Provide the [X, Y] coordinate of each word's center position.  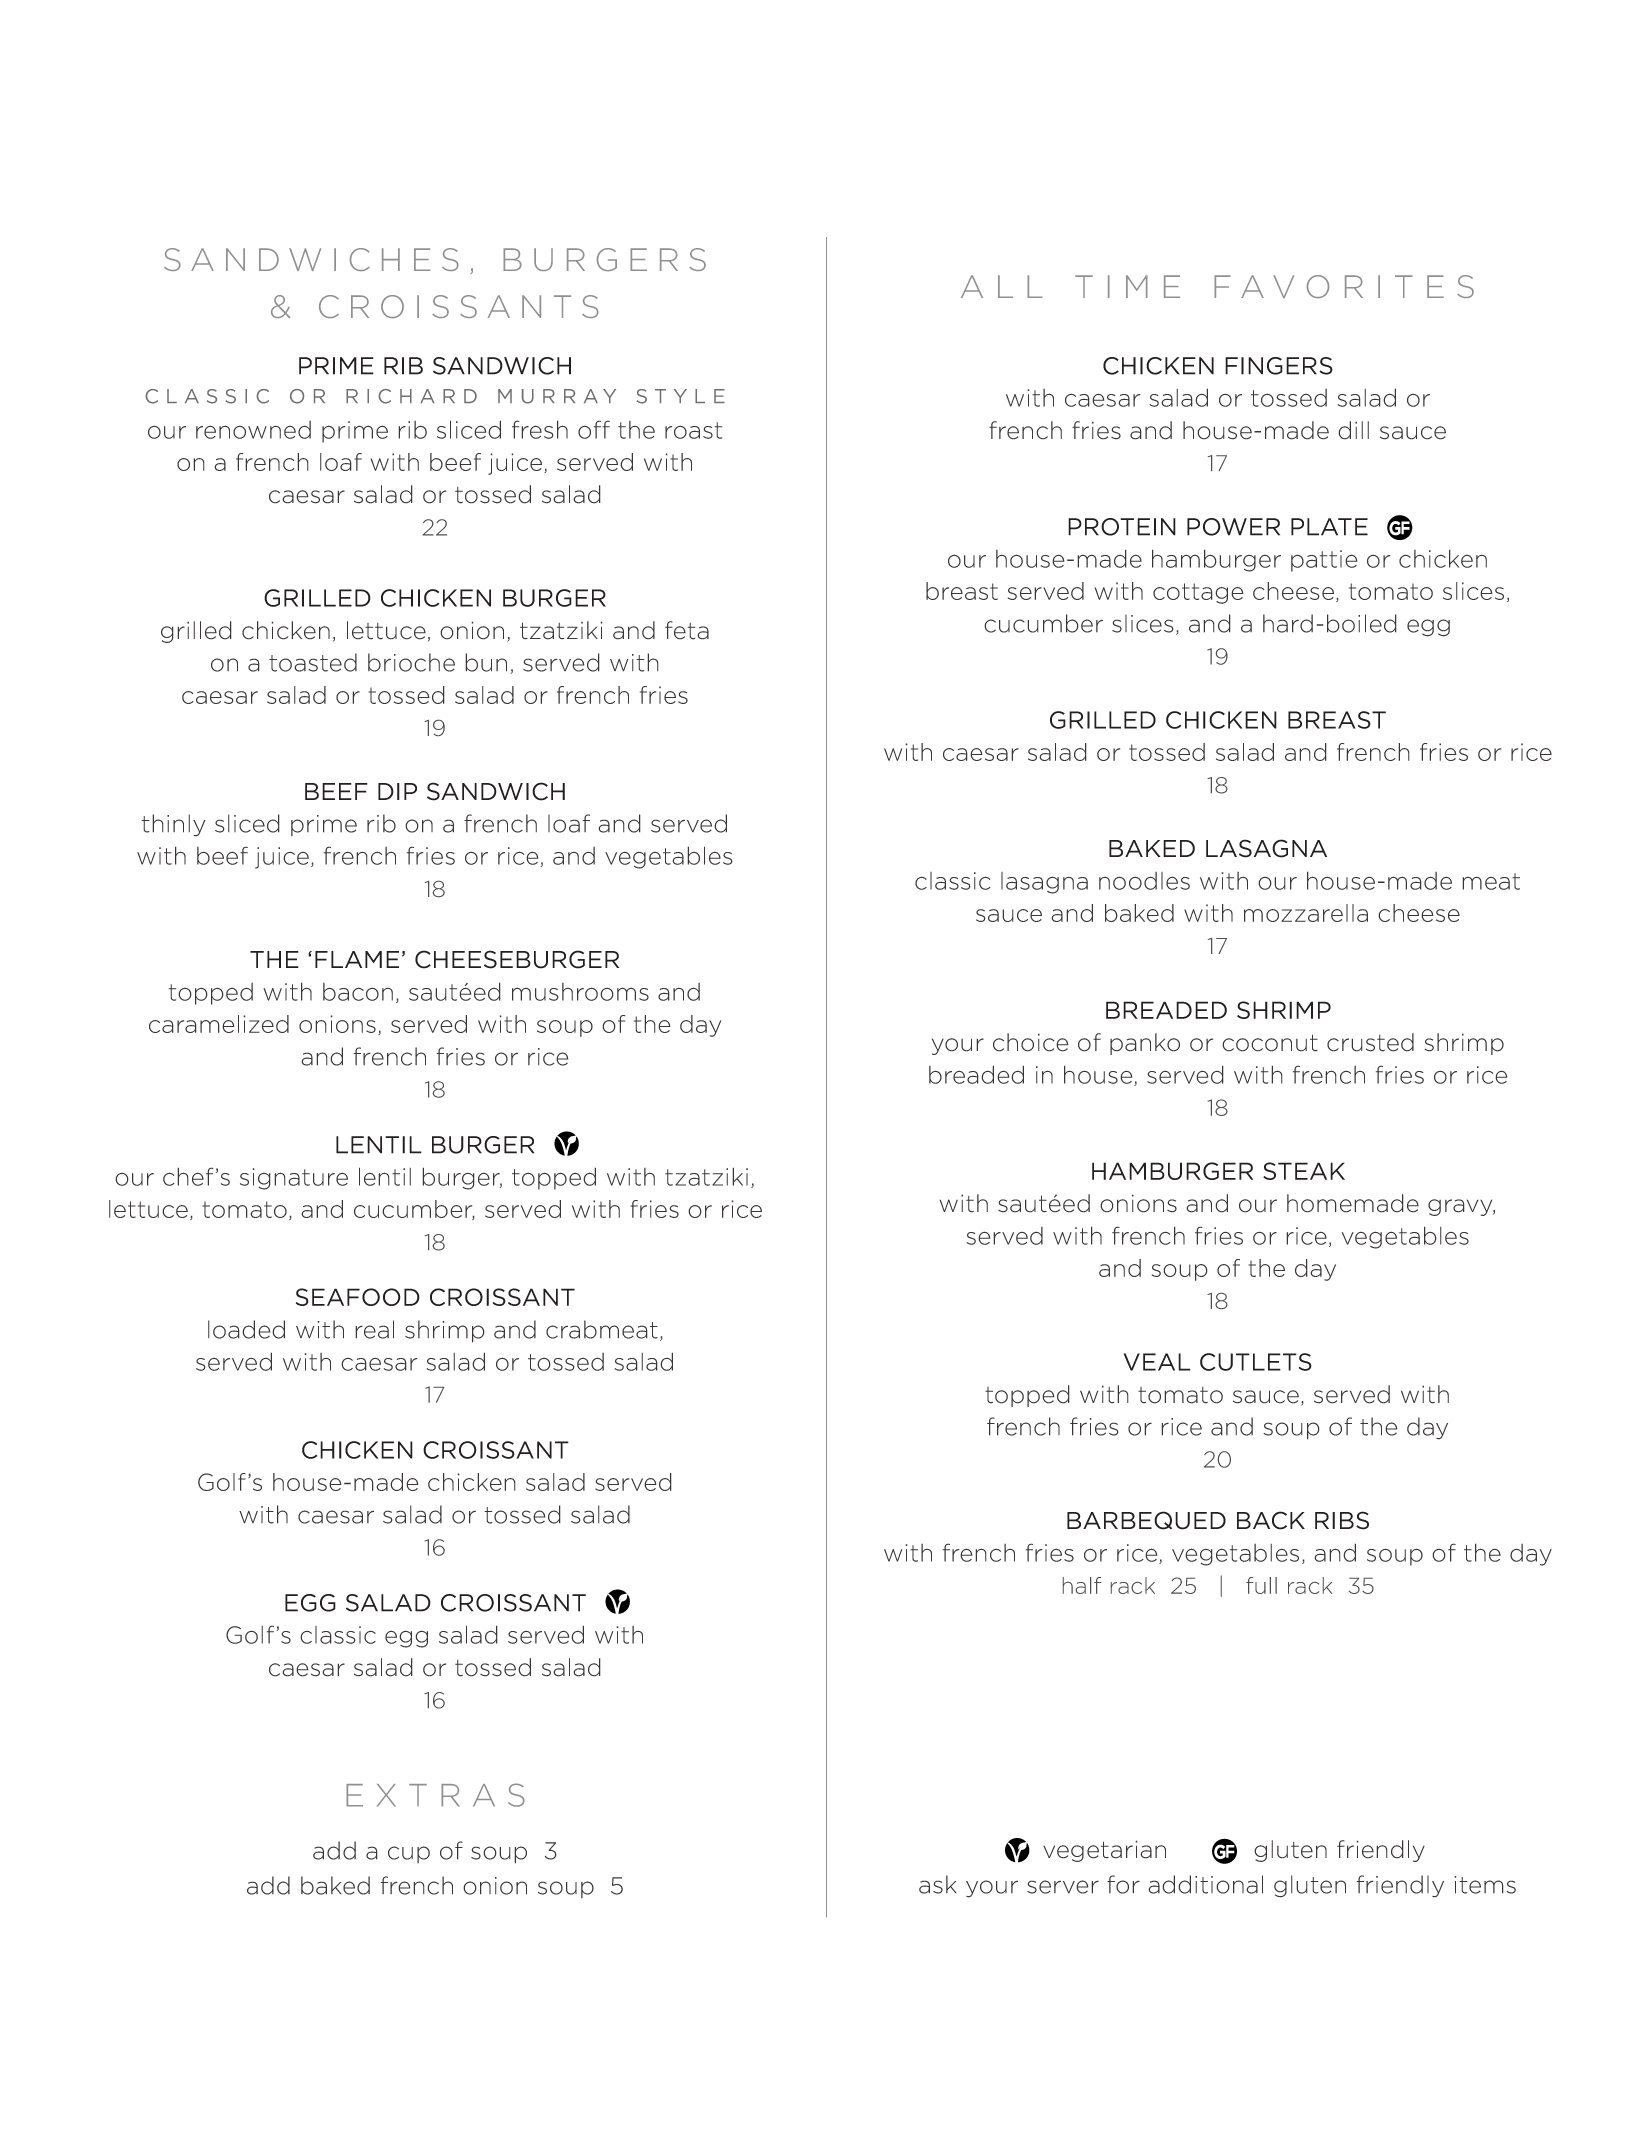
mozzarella [1306, 913]
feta [687, 630]
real [374, 1329]
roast [693, 430]
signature [294, 1179]
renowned [253, 430]
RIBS [1342, 1520]
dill [1353, 430]
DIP [397, 791]
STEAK [1304, 1171]
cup [409, 1854]
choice [1031, 1042]
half [1082, 1585]
